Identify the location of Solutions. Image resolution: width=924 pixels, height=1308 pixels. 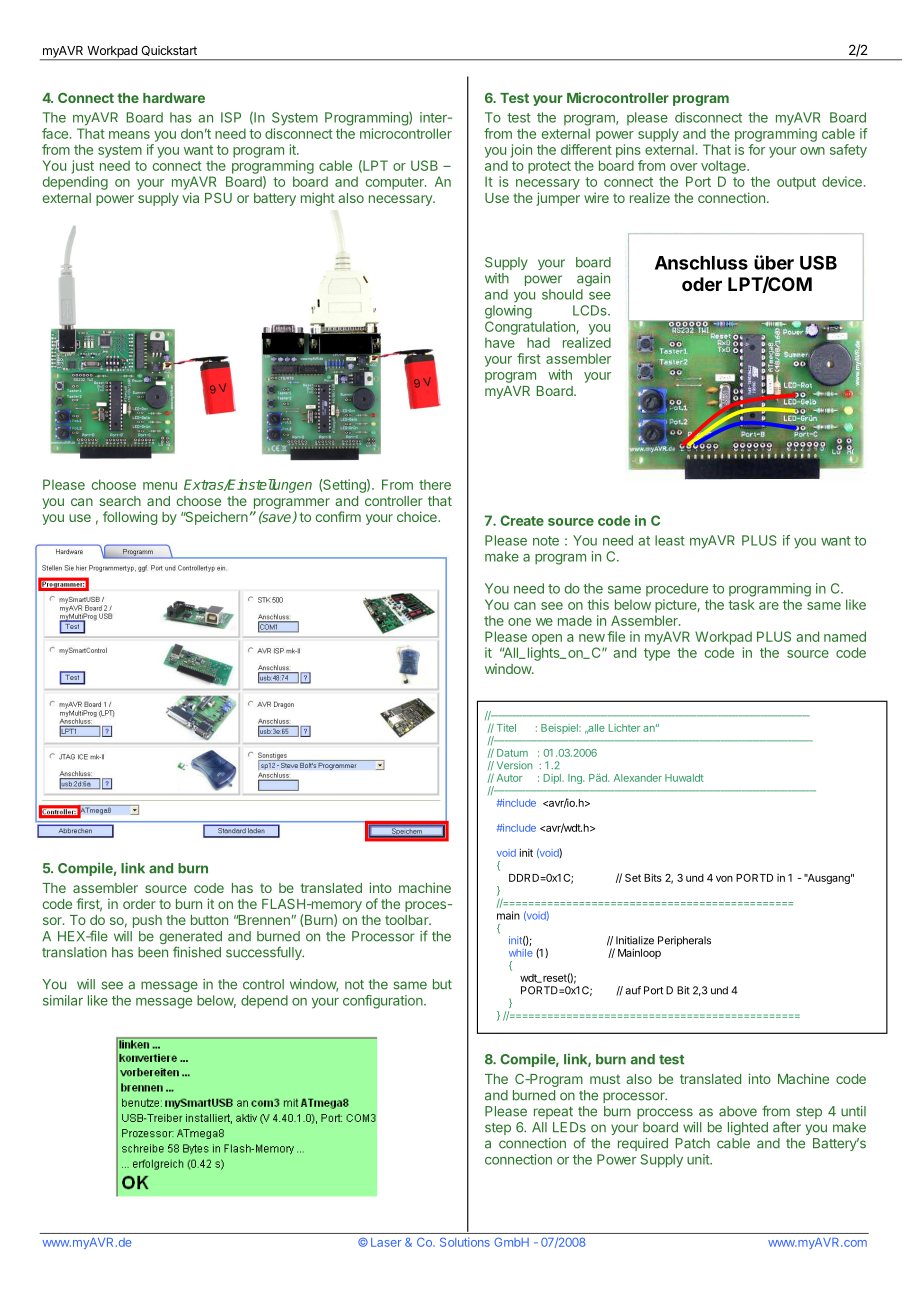
(465, 1242).
